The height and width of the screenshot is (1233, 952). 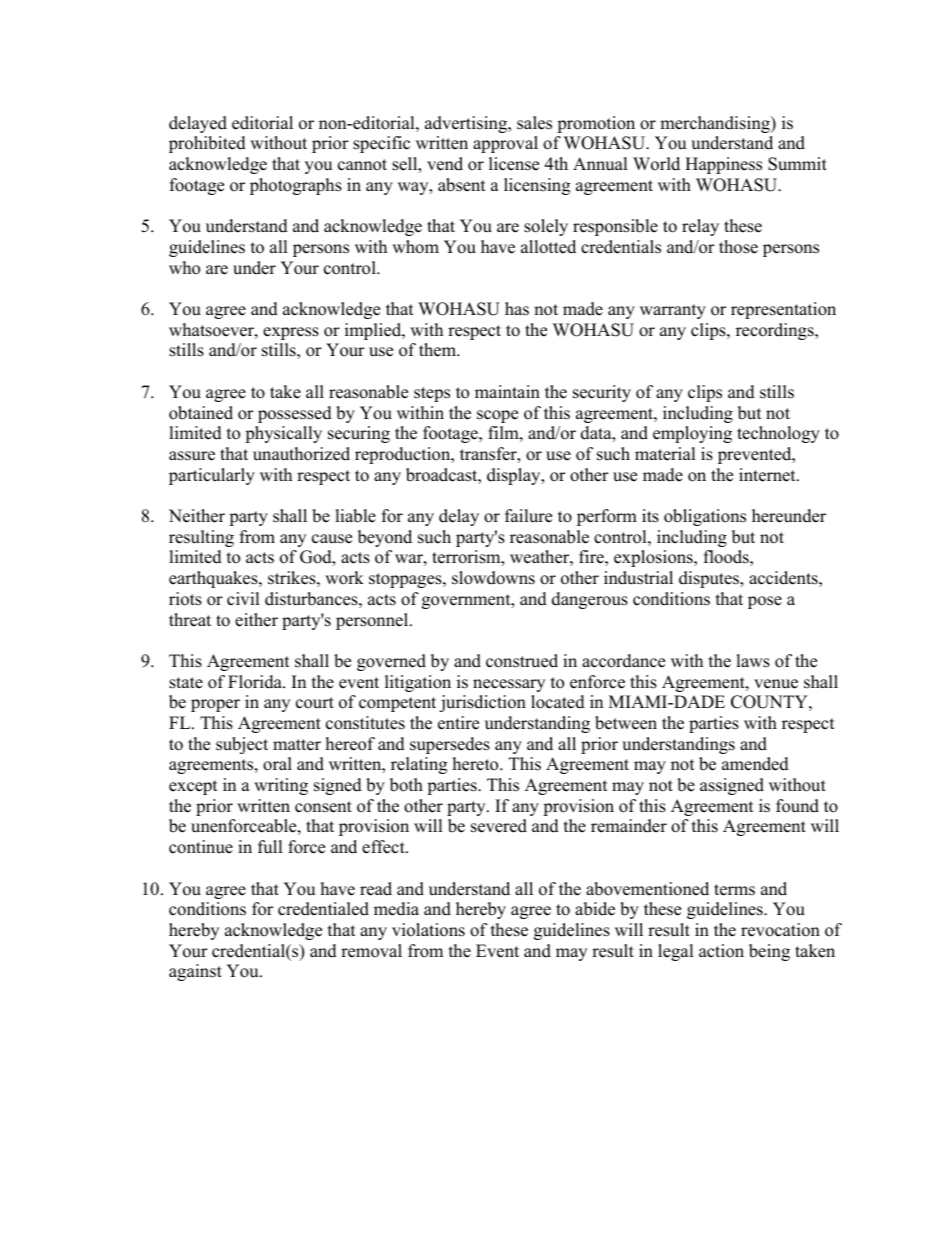 I want to click on approval, so click(x=505, y=144).
